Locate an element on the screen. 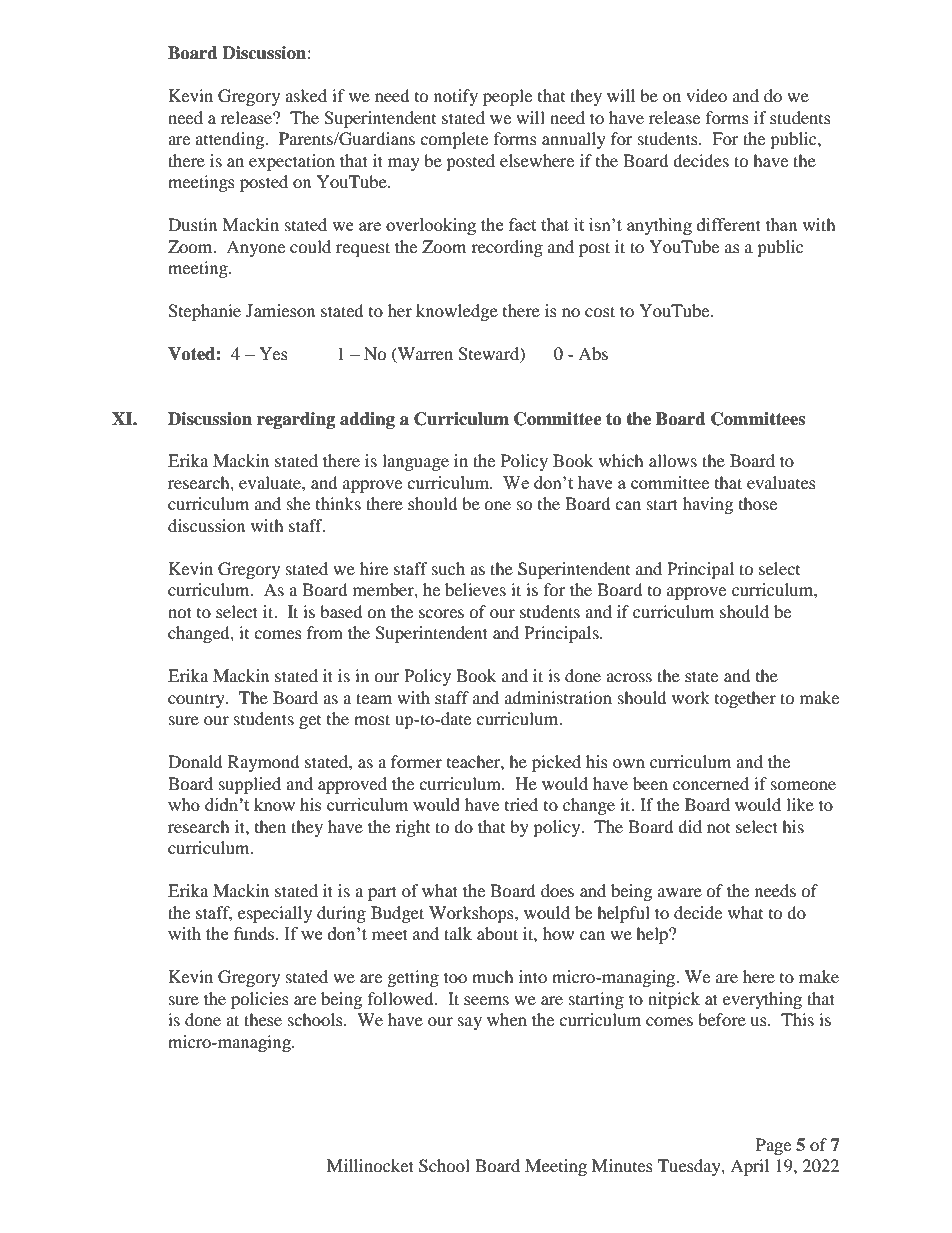 Image resolution: width=952 pixels, height=1233 pixels. having is located at coordinates (708, 505).
